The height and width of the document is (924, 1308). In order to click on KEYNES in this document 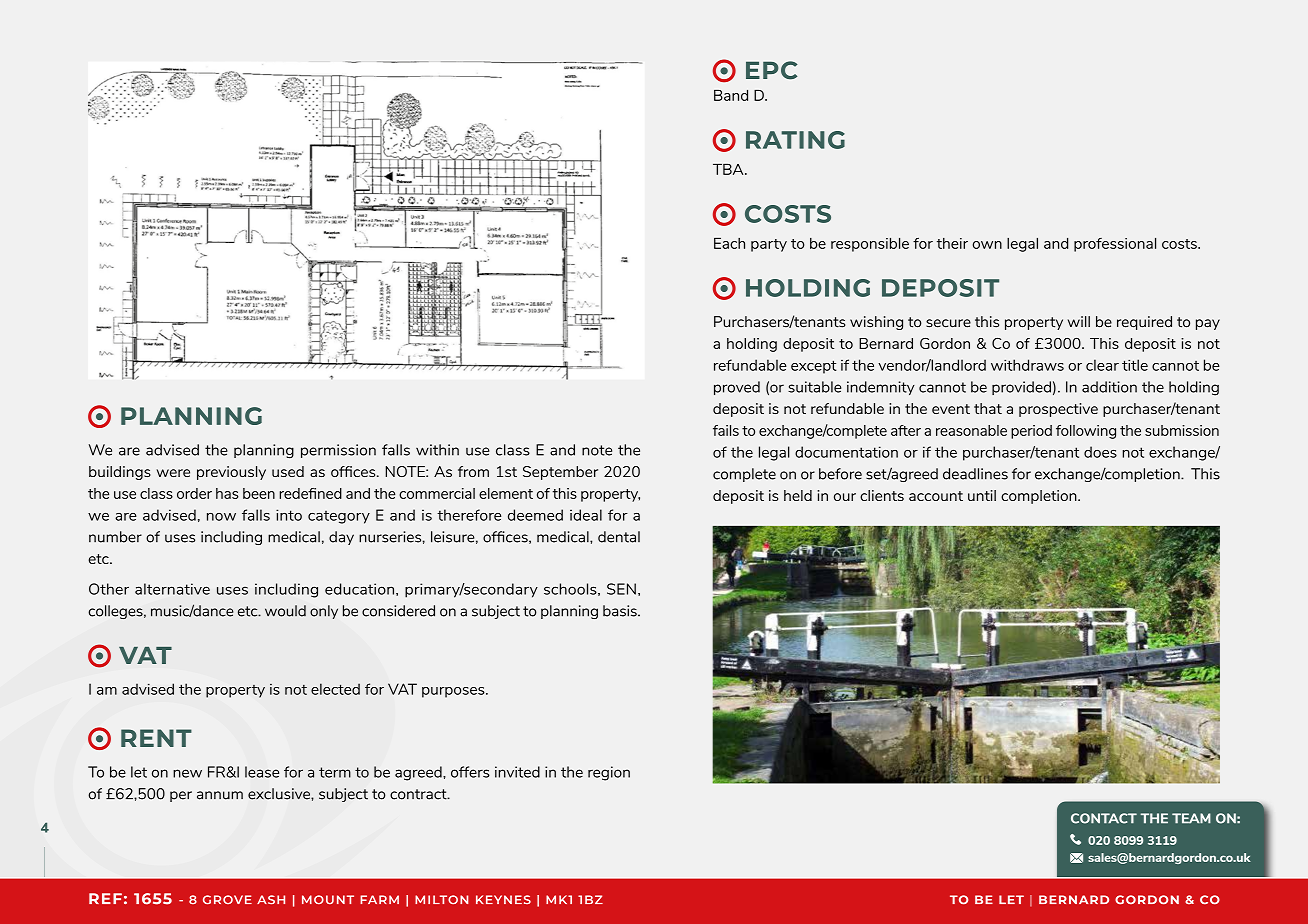, I will do `click(503, 899)`.
